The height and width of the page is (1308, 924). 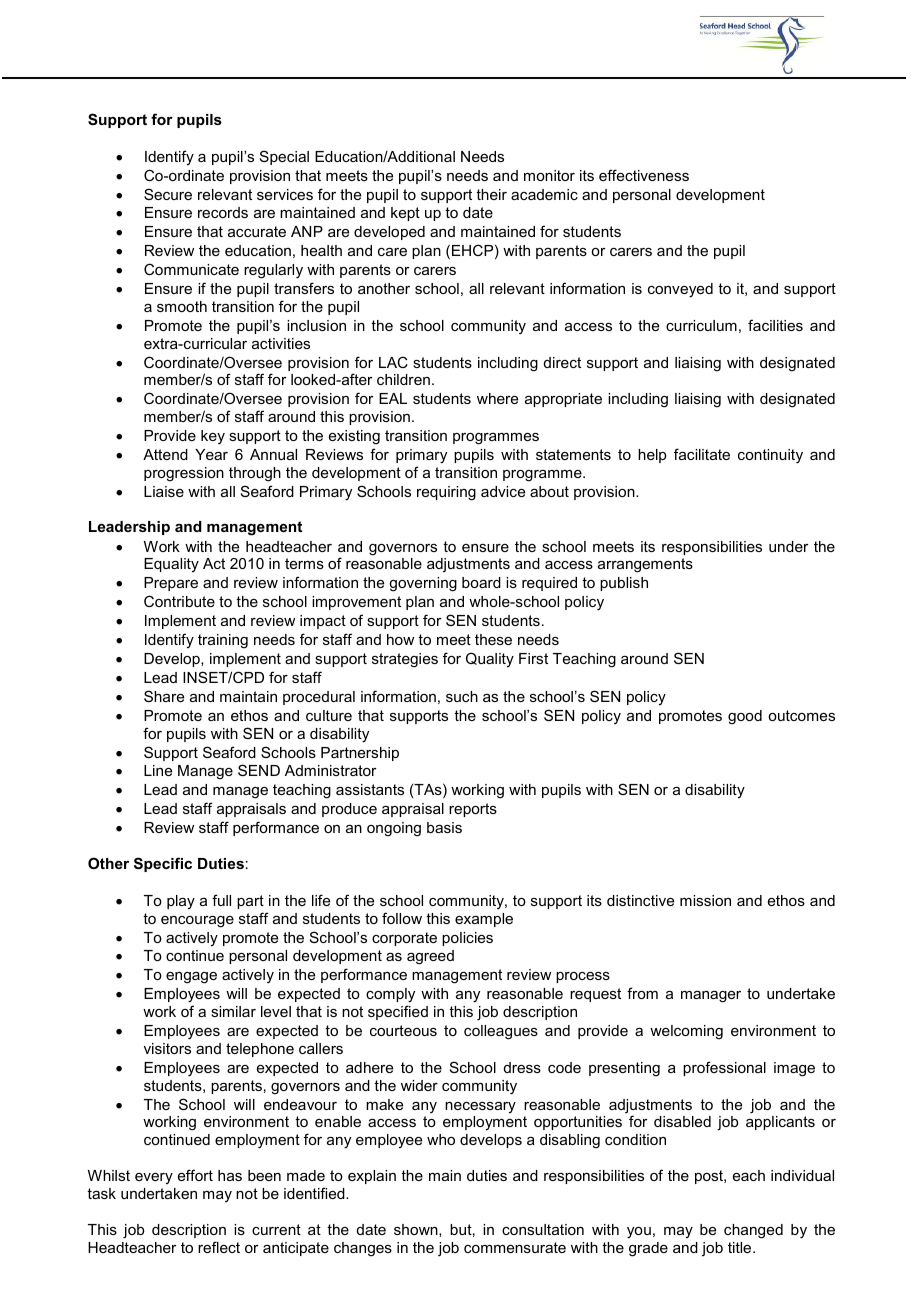 What do you see at coordinates (430, 957) in the page?
I see `agreed` at bounding box center [430, 957].
